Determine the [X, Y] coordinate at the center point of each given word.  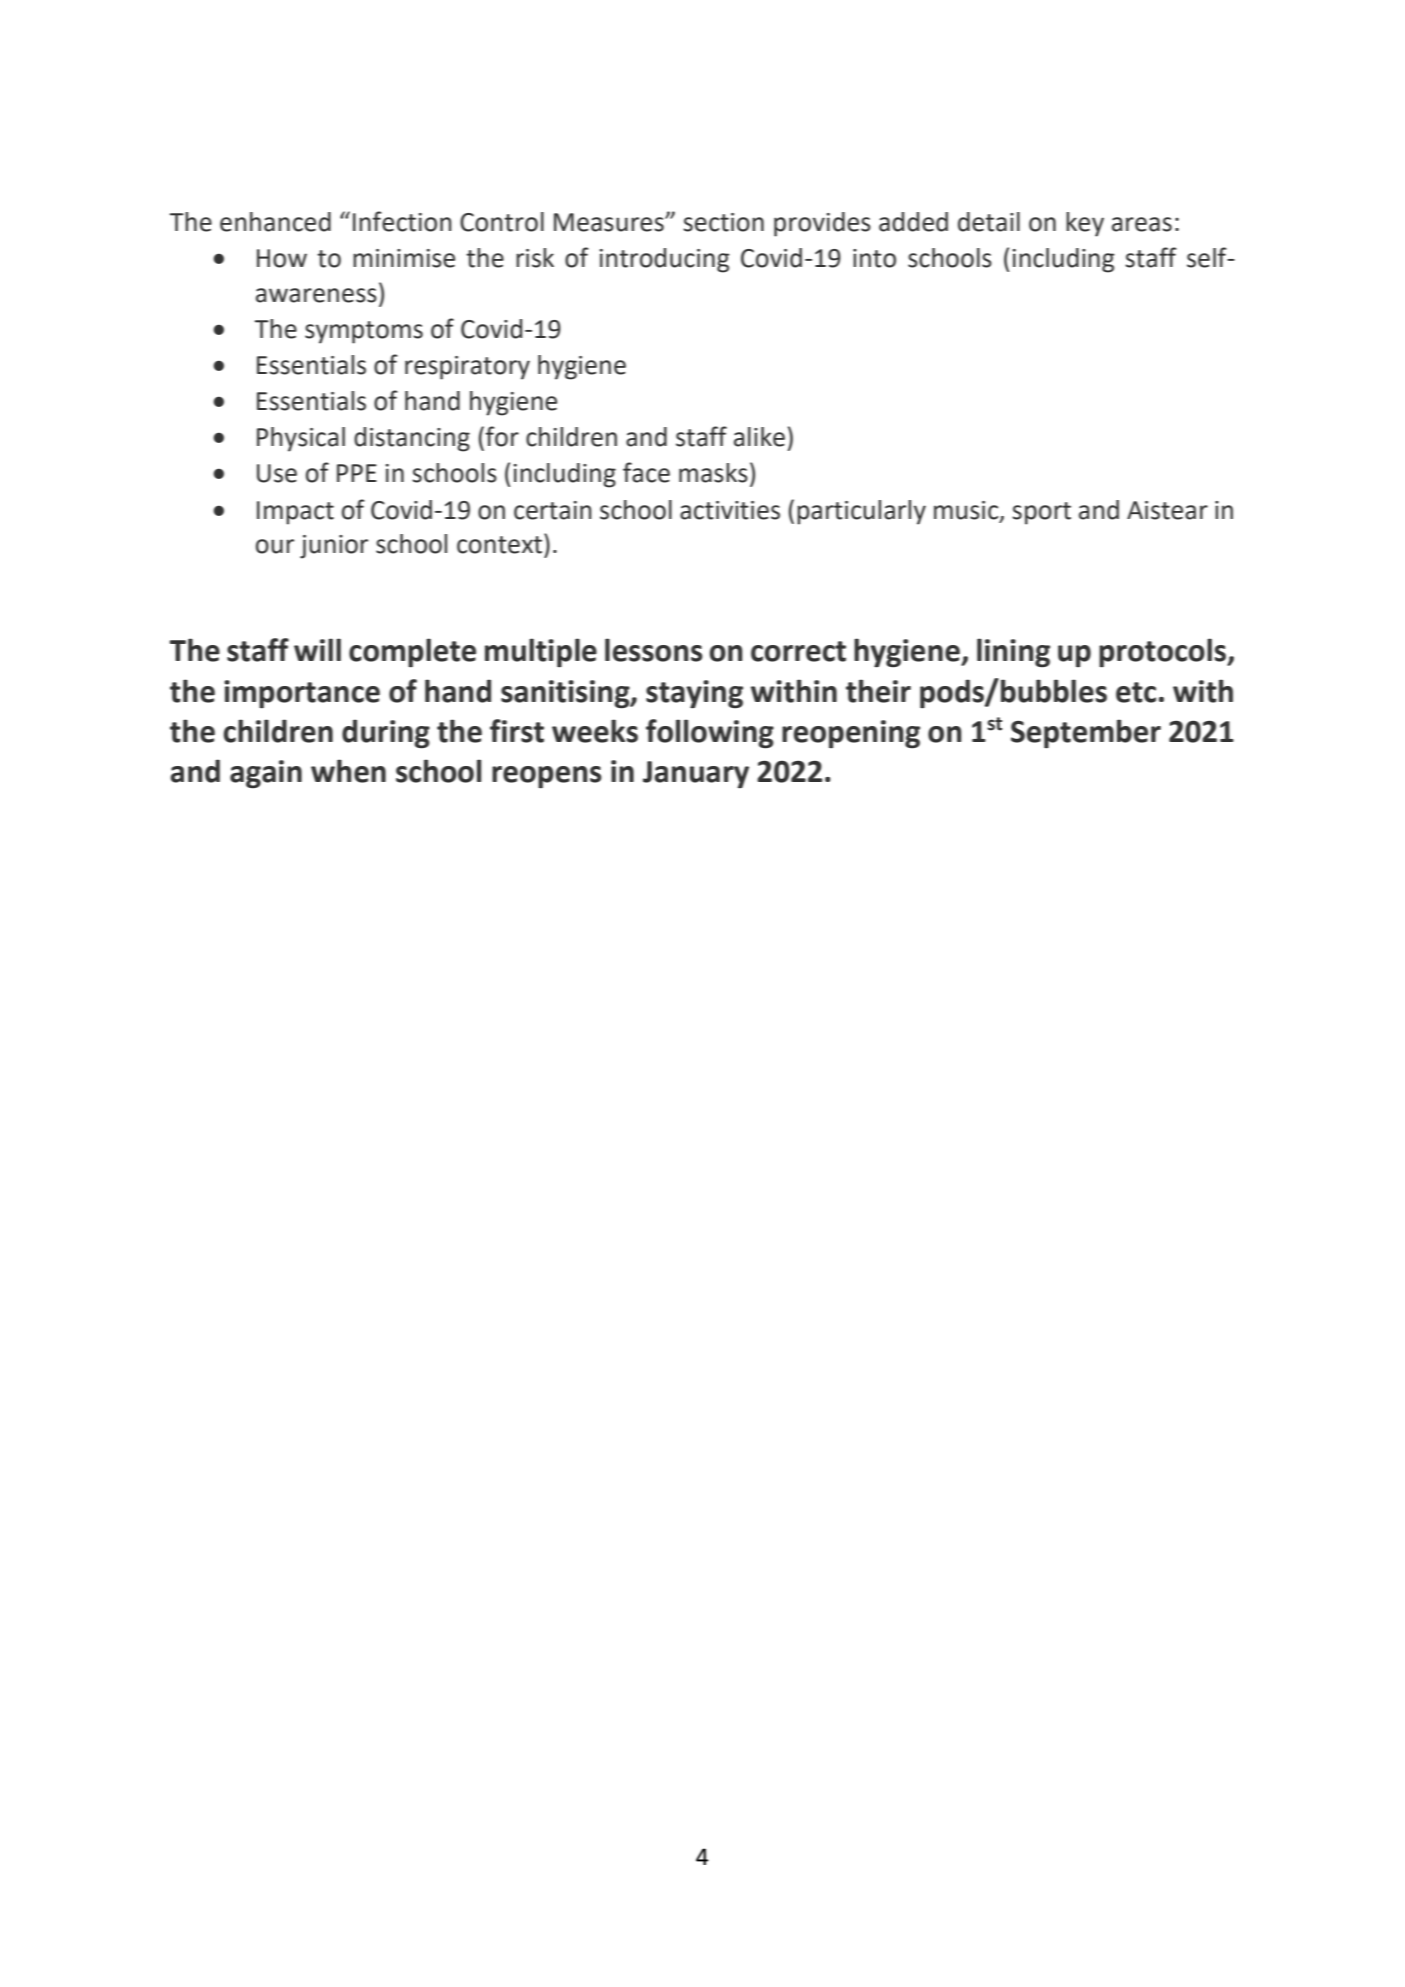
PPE [357, 473]
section [723, 222]
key [1085, 224]
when [348, 771]
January [696, 774]
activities [730, 510]
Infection [402, 221]
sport [1041, 513]
